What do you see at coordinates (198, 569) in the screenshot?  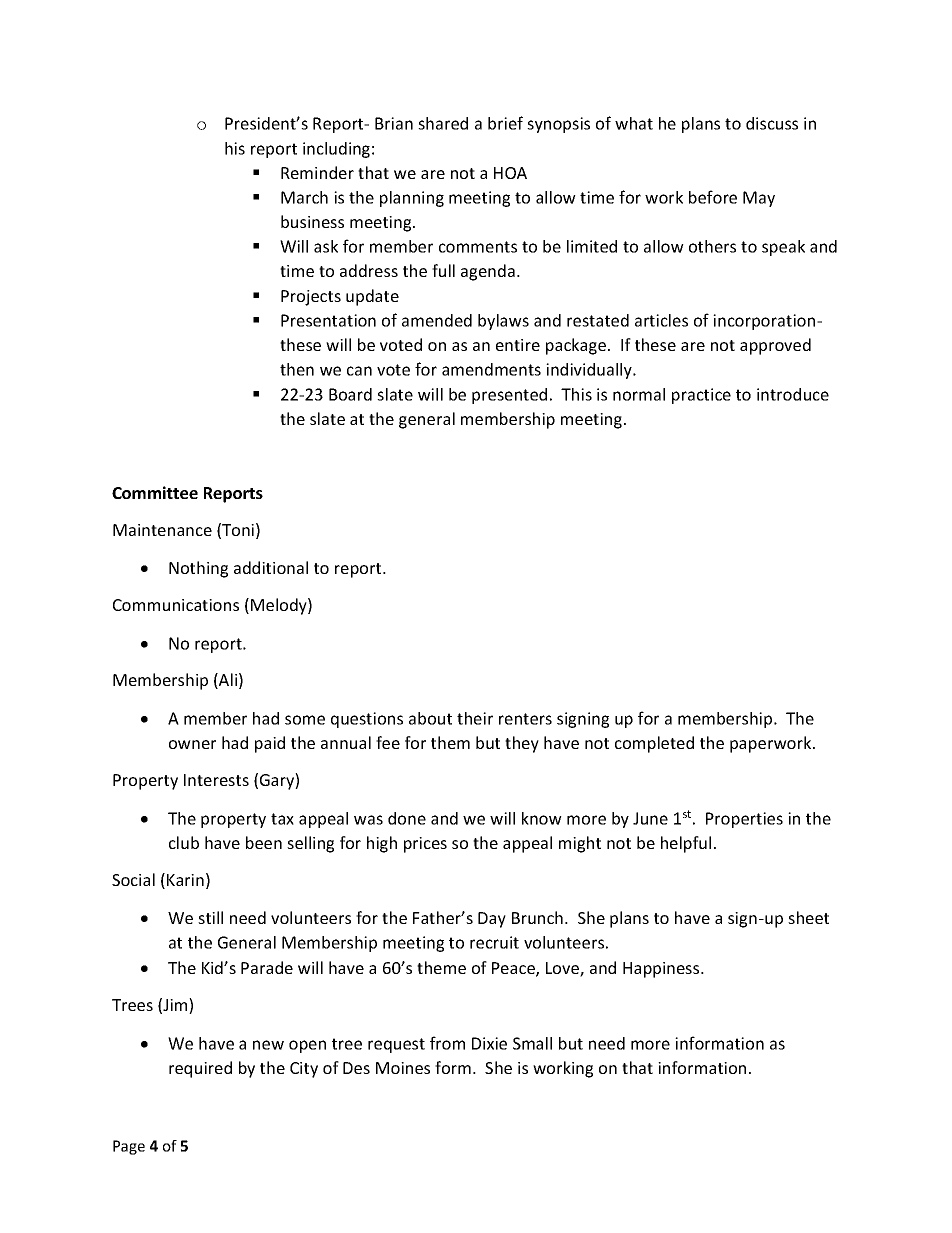 I see `Nothing` at bounding box center [198, 569].
